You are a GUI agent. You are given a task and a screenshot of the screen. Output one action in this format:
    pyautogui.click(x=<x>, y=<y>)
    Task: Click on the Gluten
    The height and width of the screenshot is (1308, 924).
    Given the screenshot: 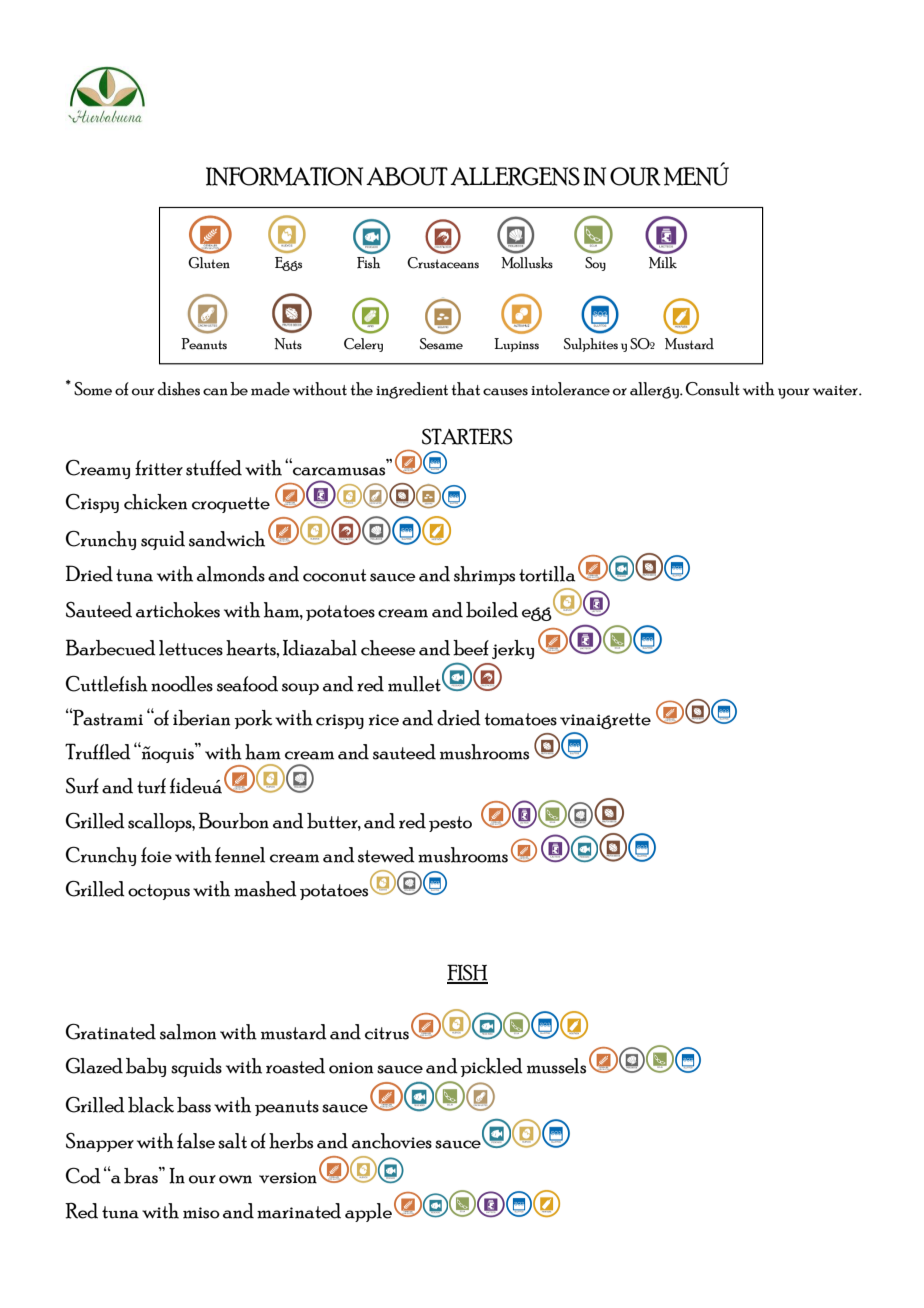 What is the action you would take?
    pyautogui.click(x=209, y=263)
